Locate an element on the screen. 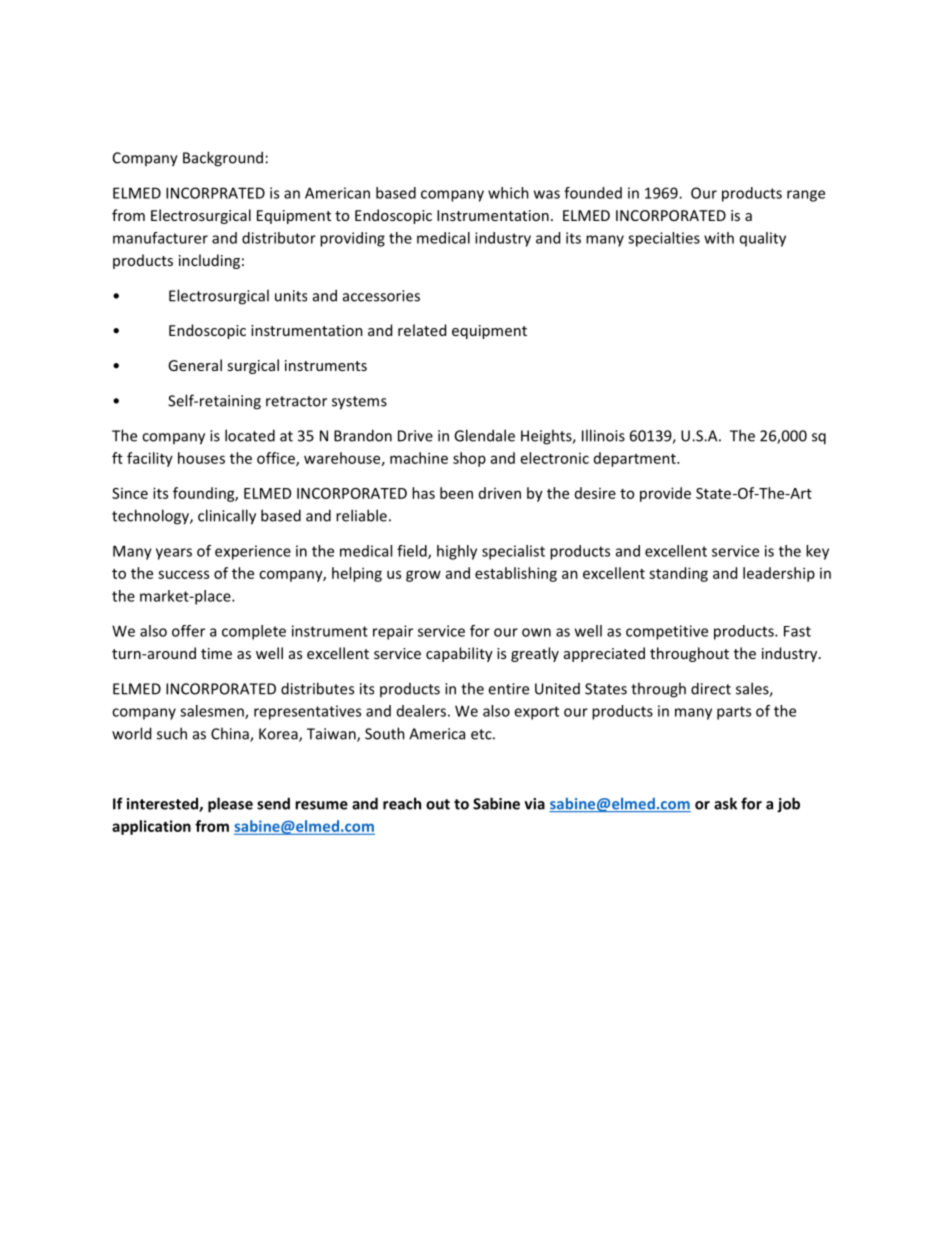 Image resolution: width=952 pixels, height=1233 pixels. Glendale is located at coordinates (484, 435).
